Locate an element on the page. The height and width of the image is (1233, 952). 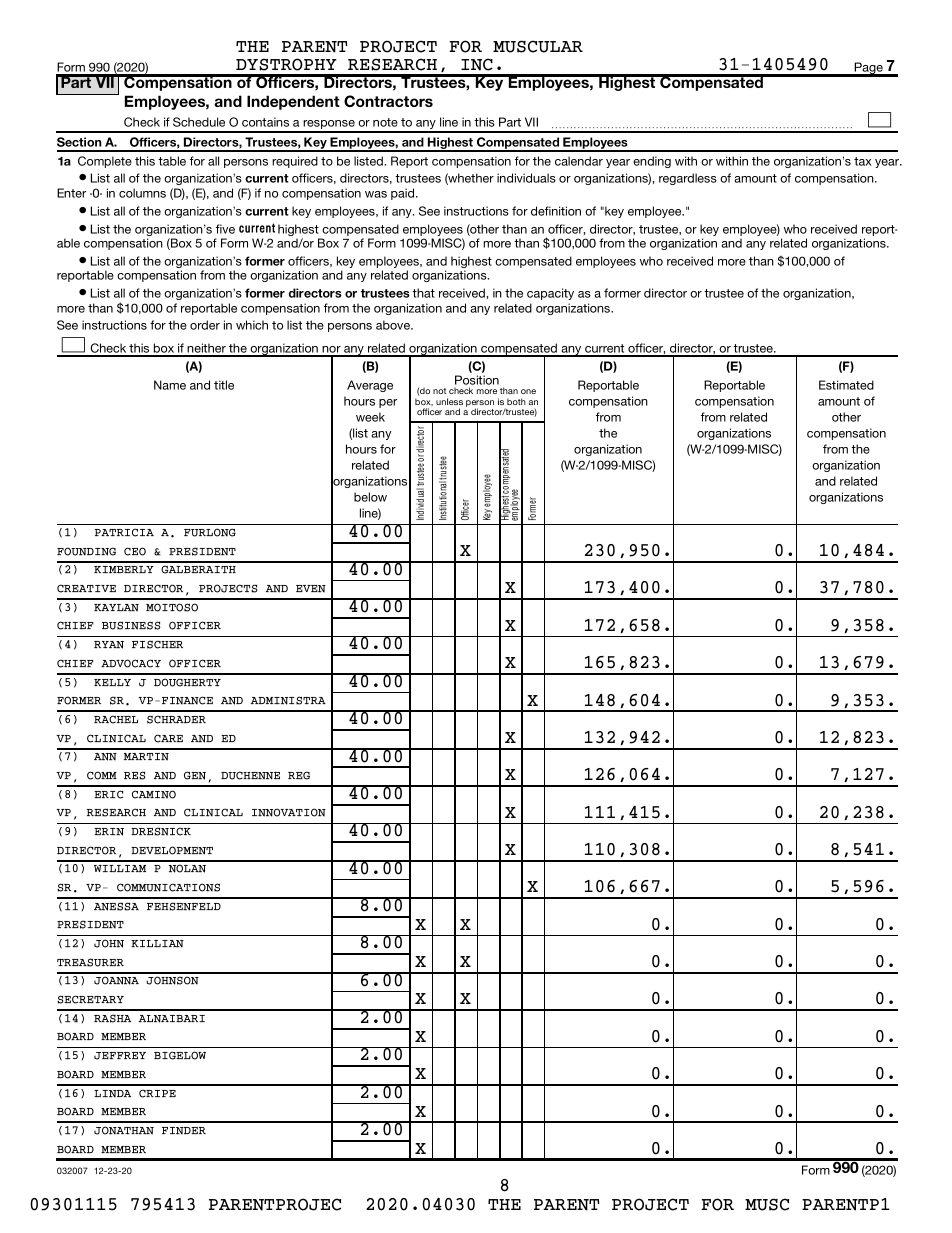
note is located at coordinates (385, 122).
